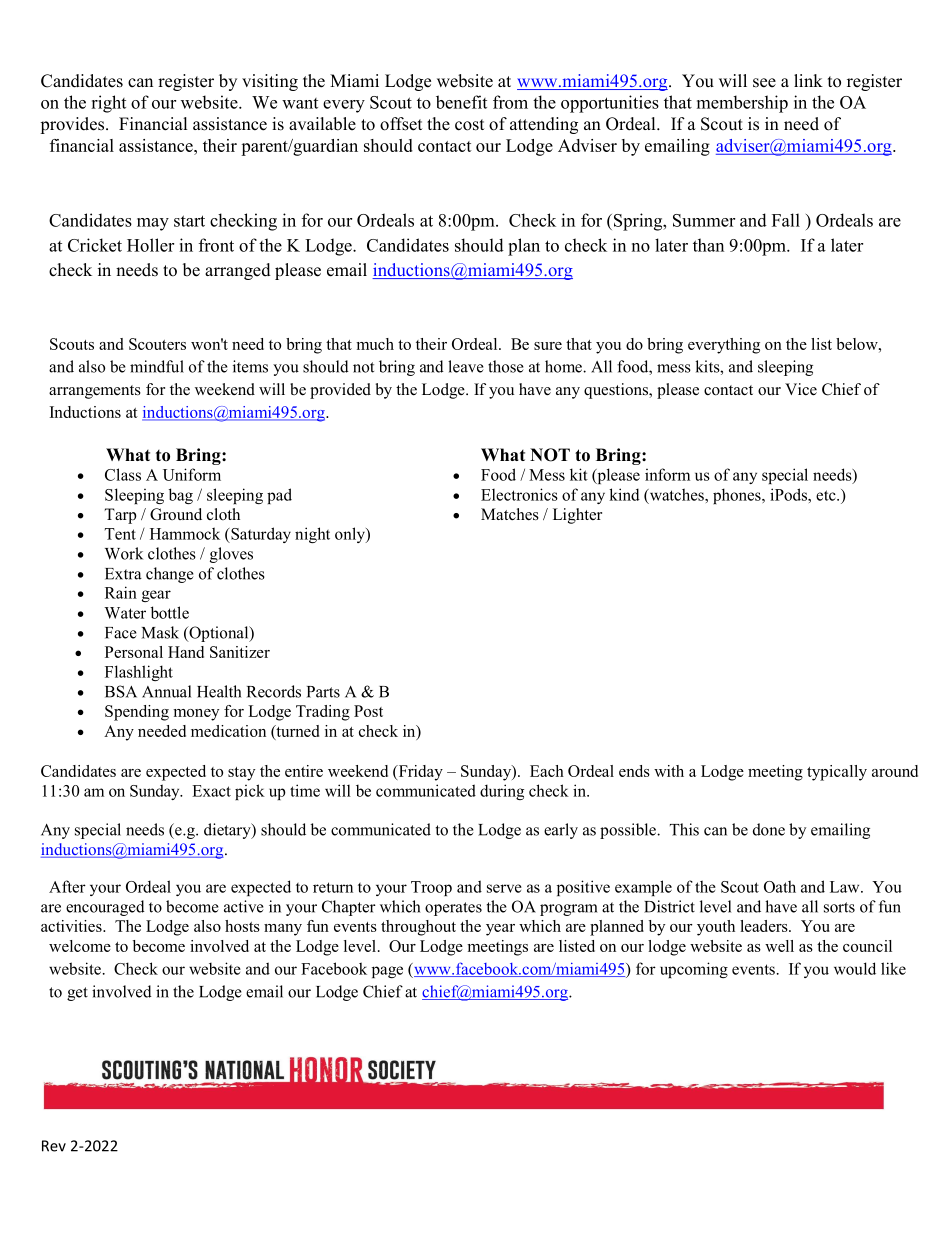  What do you see at coordinates (827, 495) in the image?
I see `etc` at bounding box center [827, 495].
